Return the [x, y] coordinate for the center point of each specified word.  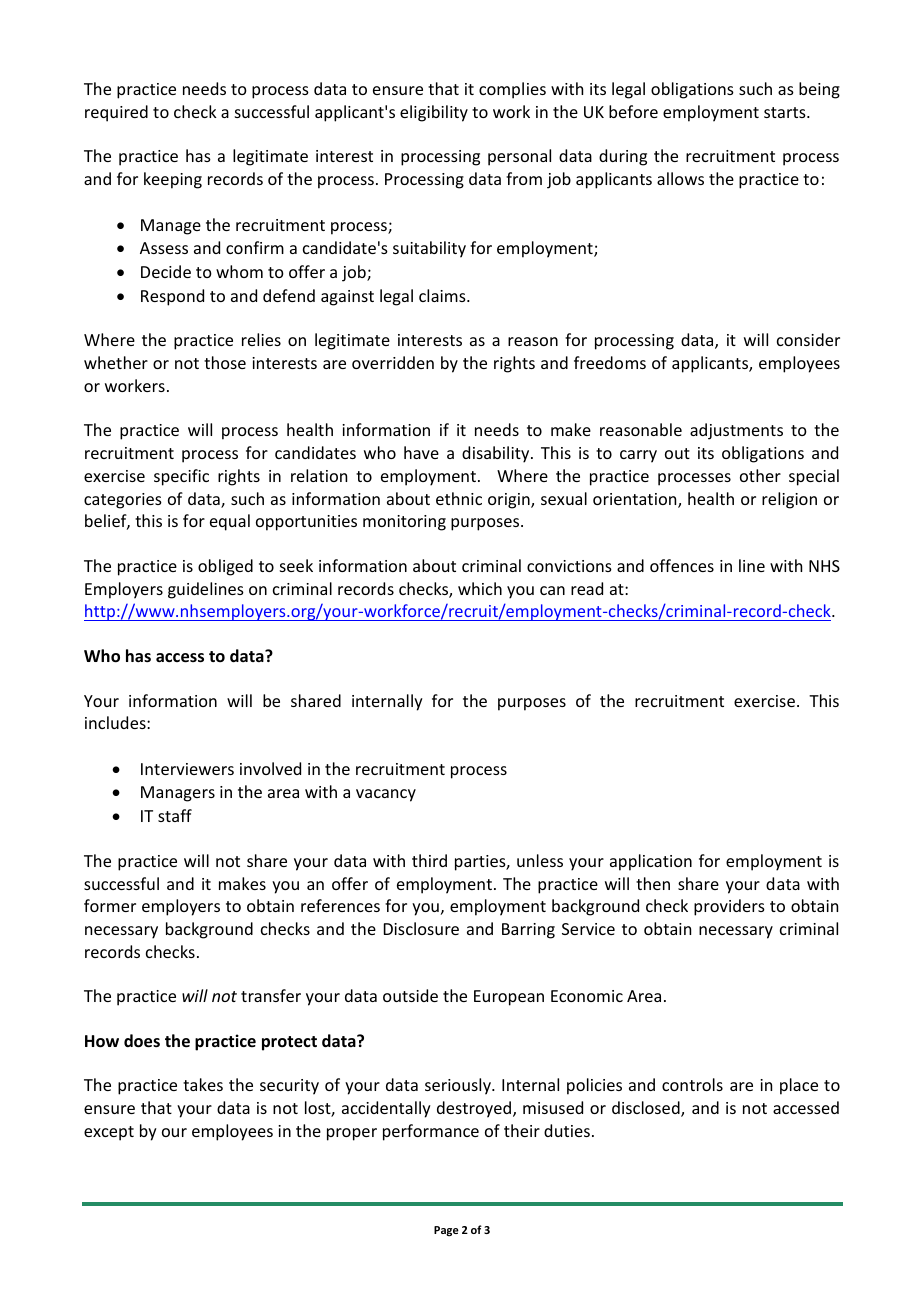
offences [682, 565]
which [480, 588]
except [109, 1133]
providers [729, 907]
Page [446, 1231]
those [225, 362]
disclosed [647, 1109]
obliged [225, 567]
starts [786, 112]
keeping [173, 180]
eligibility [434, 113]
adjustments [736, 431]
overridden [393, 362]
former [110, 905]
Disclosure [421, 928]
